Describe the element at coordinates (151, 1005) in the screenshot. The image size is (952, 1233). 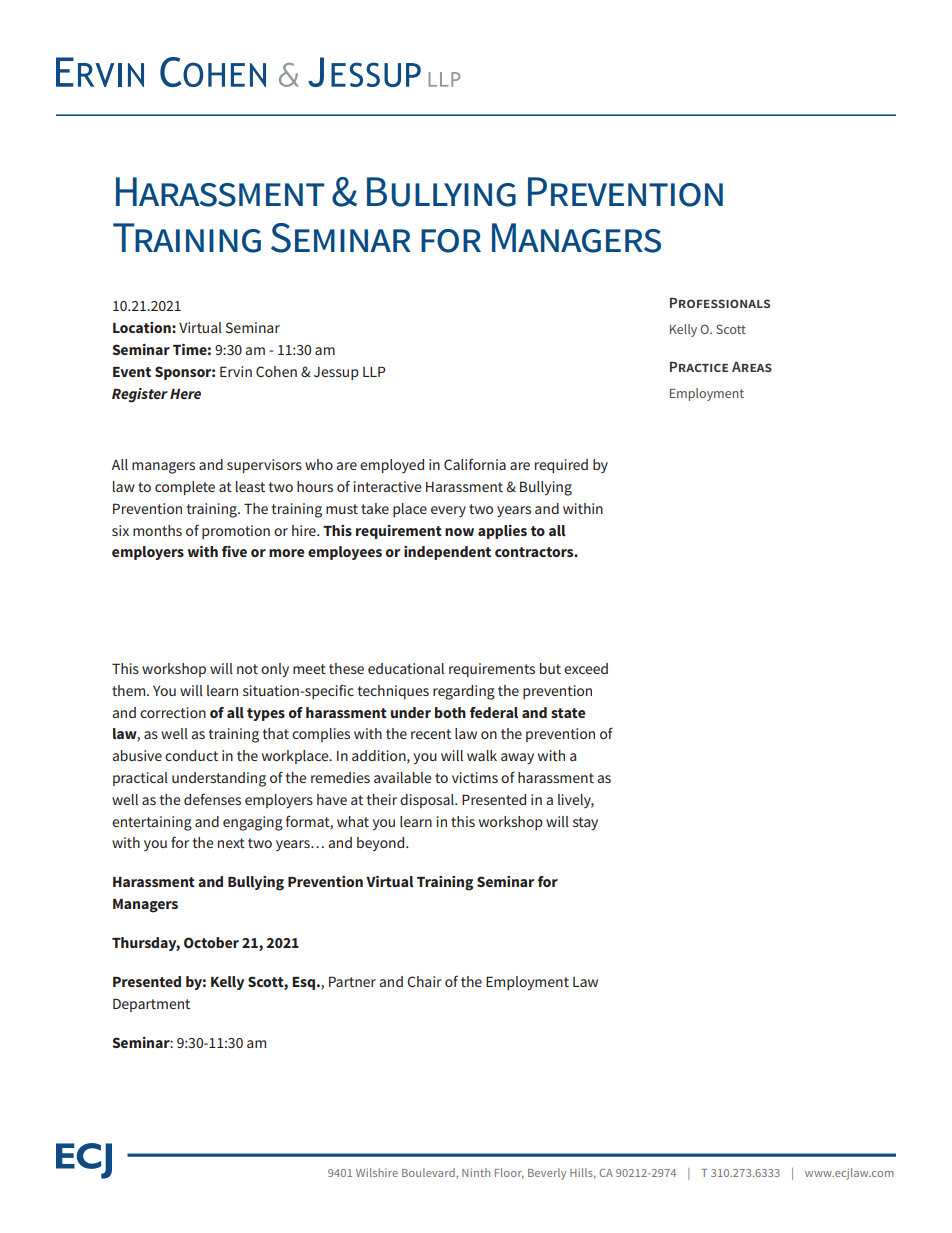
I see `Department` at that location.
